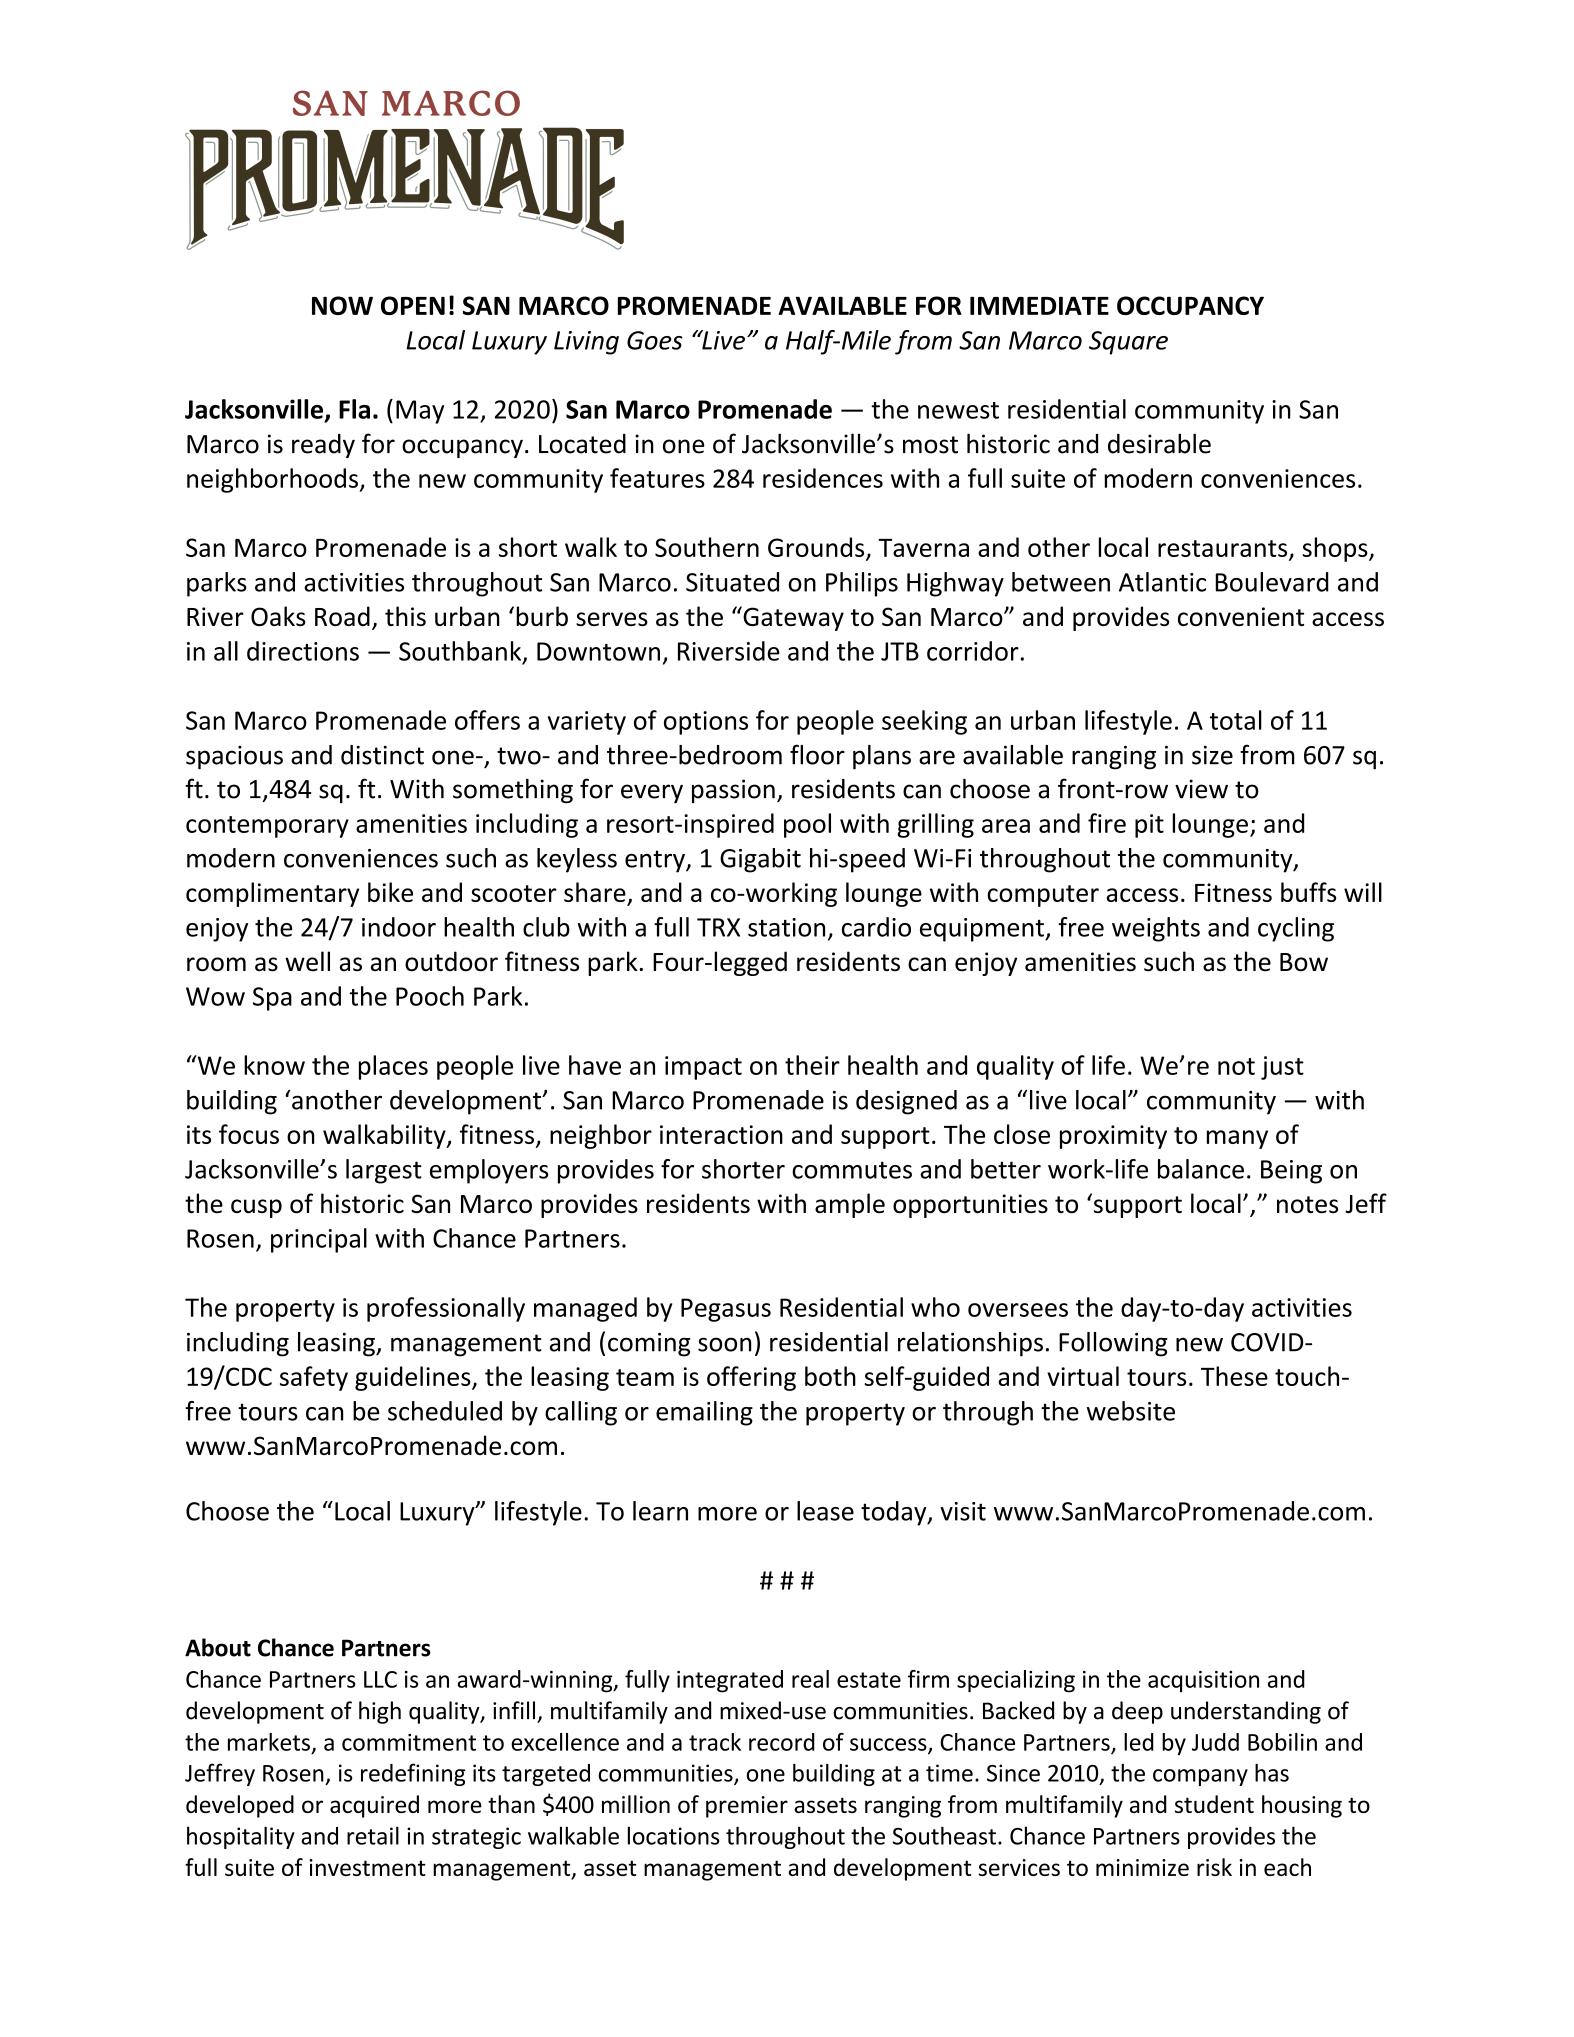 The image size is (1574, 2037). I want to click on indoor, so click(399, 927).
